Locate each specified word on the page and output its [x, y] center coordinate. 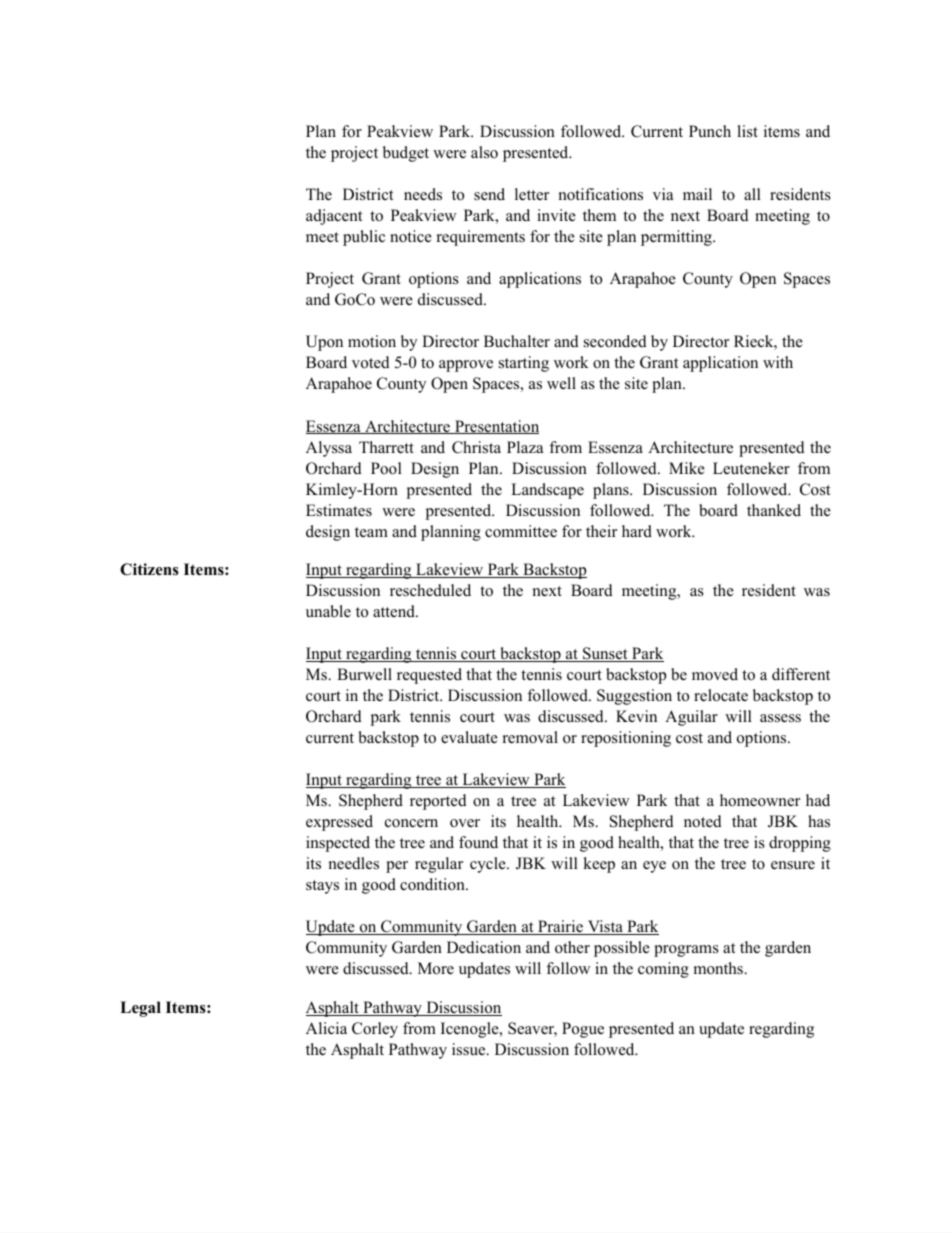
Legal [140, 1009]
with [778, 362]
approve [466, 366]
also [484, 152]
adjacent [334, 217]
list [747, 131]
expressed [339, 823]
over [465, 823]
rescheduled [430, 590]
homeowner [760, 800]
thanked [774, 510]
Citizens [149, 569]
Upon [324, 343]
